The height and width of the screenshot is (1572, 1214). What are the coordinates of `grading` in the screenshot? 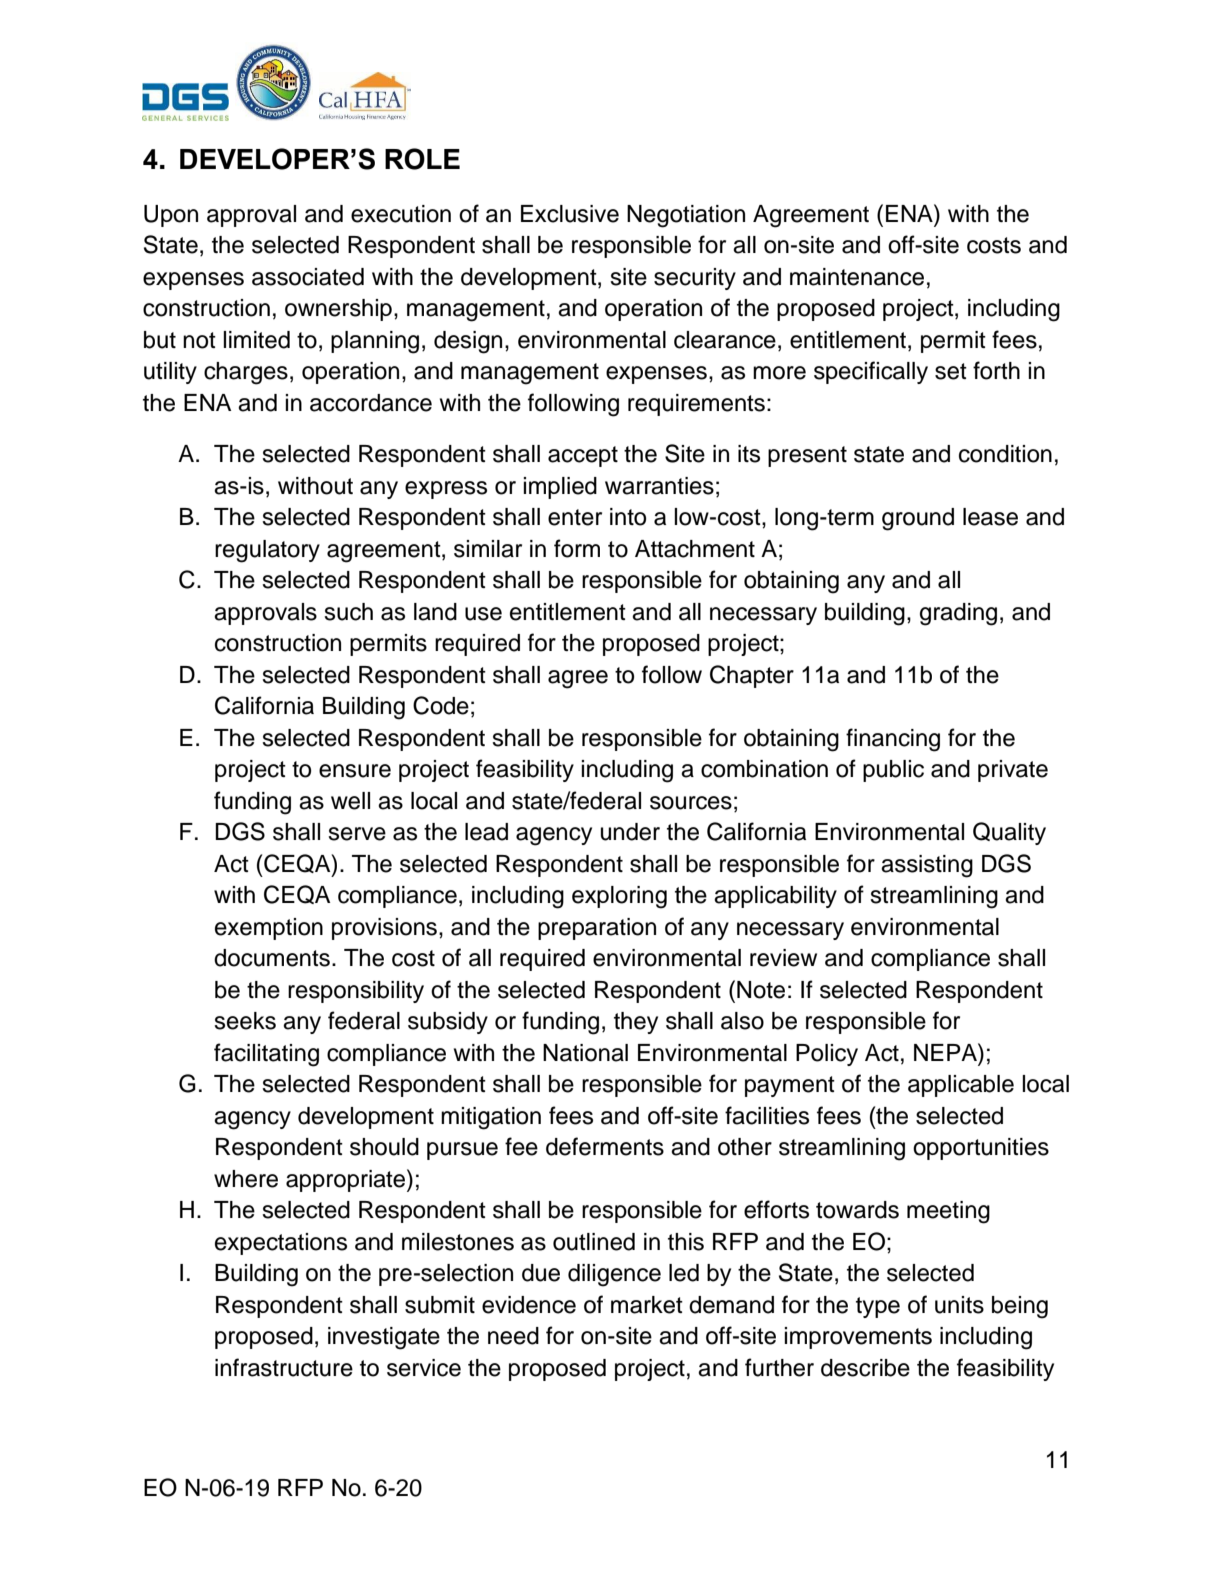 It's located at (958, 614).
